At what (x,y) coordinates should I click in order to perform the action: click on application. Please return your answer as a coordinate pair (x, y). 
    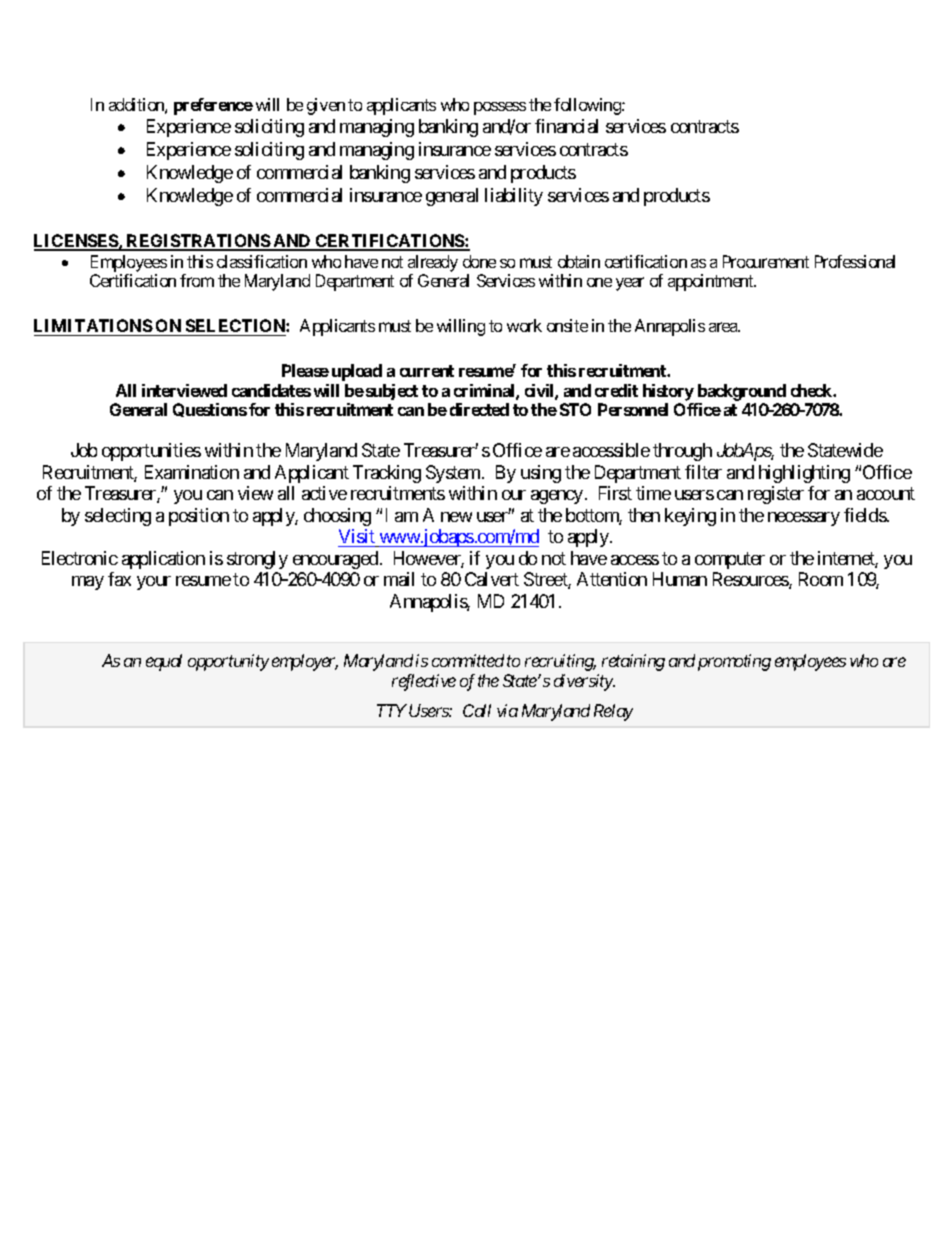
    Looking at the image, I should click on (163, 560).
